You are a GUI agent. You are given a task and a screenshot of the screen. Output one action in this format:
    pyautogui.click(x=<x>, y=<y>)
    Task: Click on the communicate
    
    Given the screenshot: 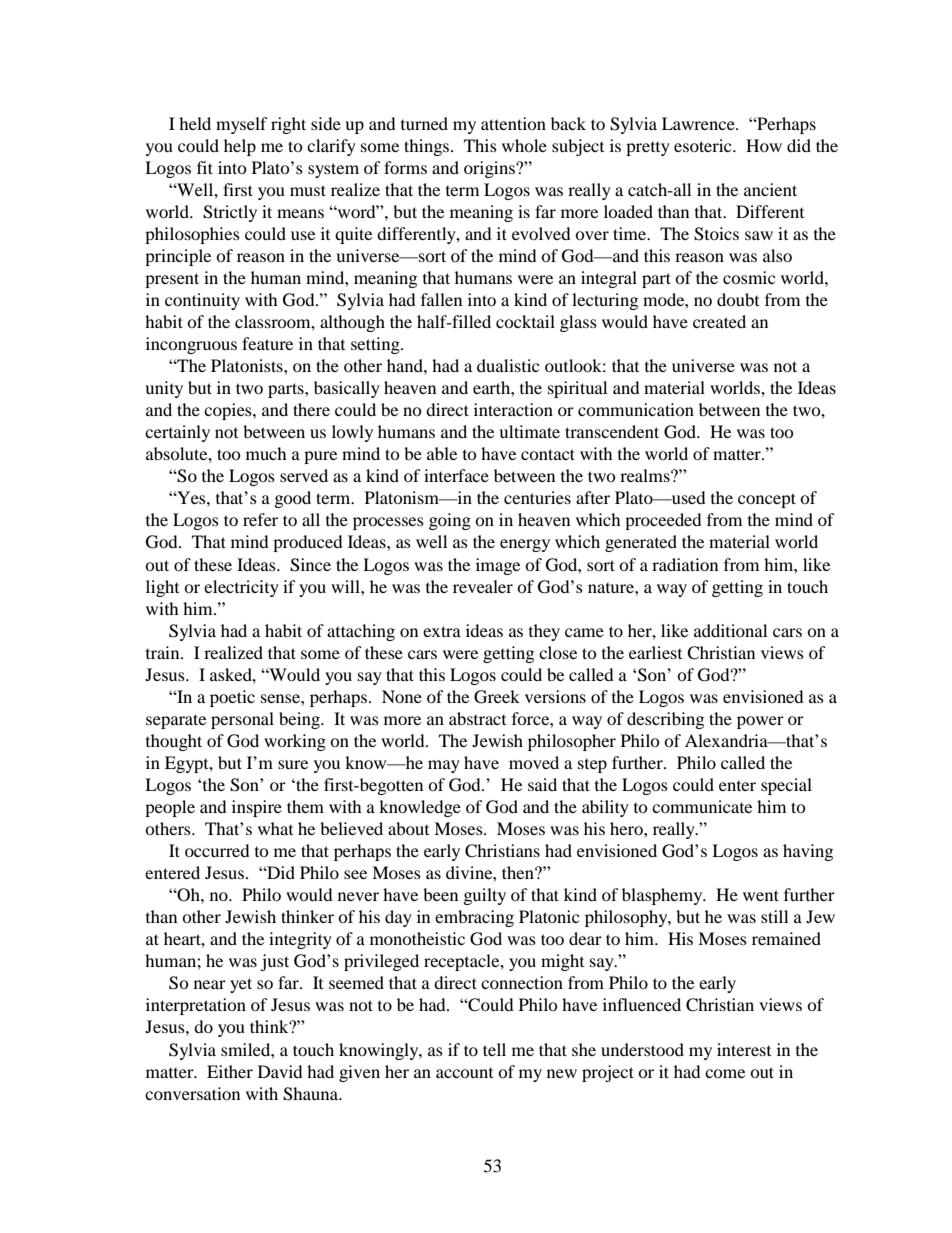 What is the action you would take?
    pyautogui.click(x=702, y=806)
